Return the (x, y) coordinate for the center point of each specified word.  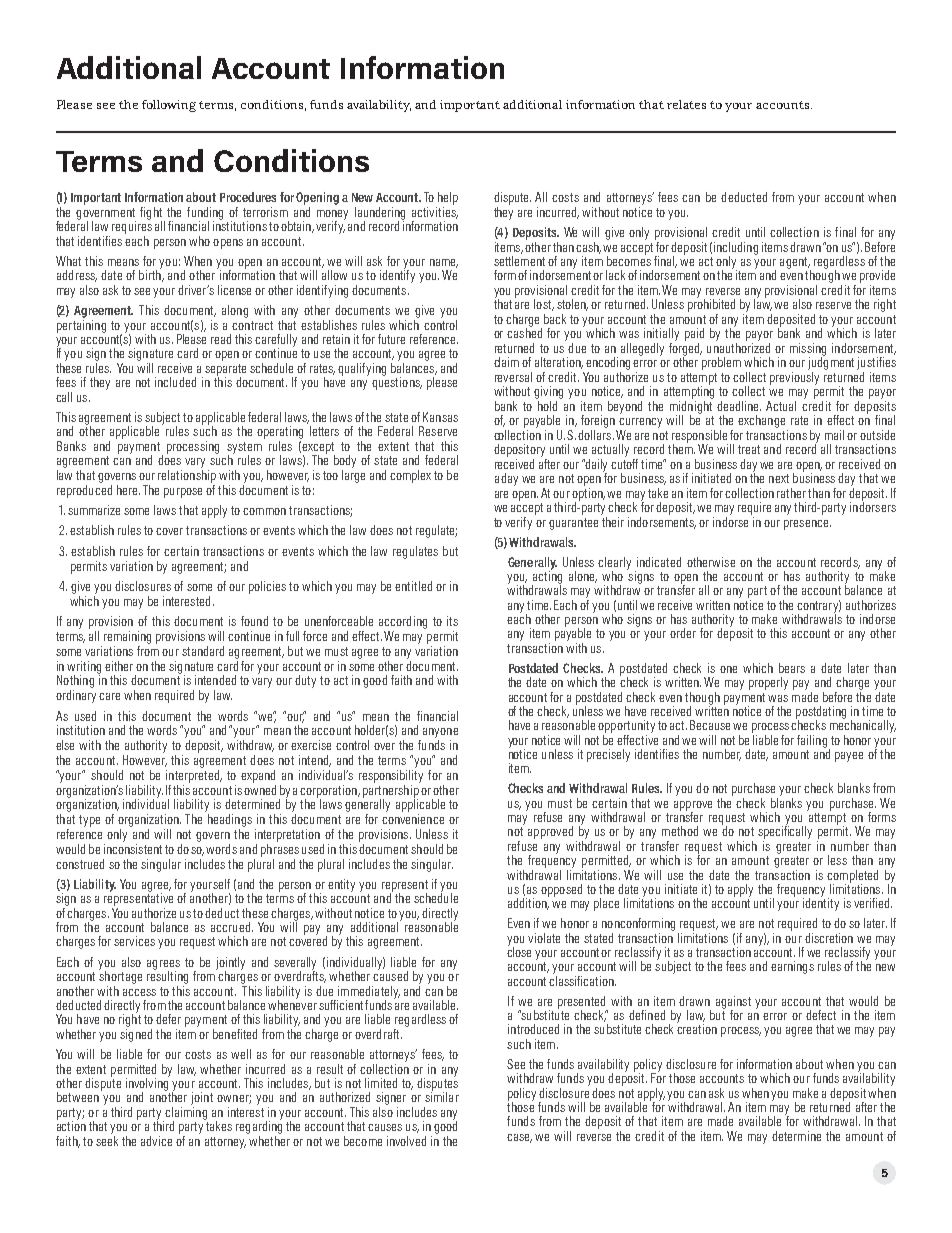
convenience (413, 817)
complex (410, 476)
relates (686, 104)
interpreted (194, 775)
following (169, 106)
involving (148, 1084)
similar (442, 1096)
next (779, 478)
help (447, 200)
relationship (187, 475)
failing (813, 742)
